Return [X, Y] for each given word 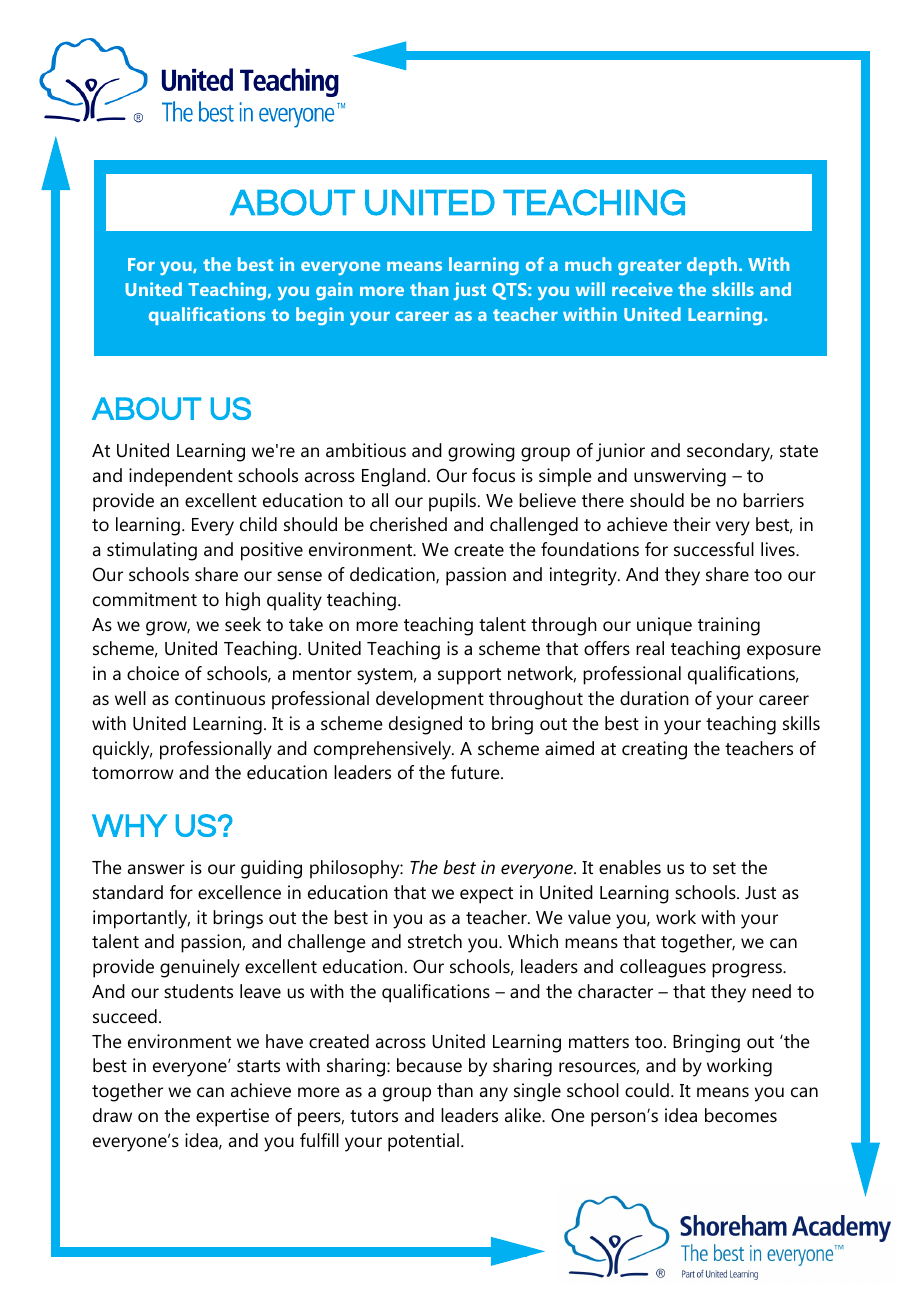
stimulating [152, 551]
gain [334, 291]
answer [156, 869]
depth [712, 266]
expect [486, 895]
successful [714, 549]
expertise [232, 1117]
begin [320, 316]
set [724, 868]
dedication [393, 575]
